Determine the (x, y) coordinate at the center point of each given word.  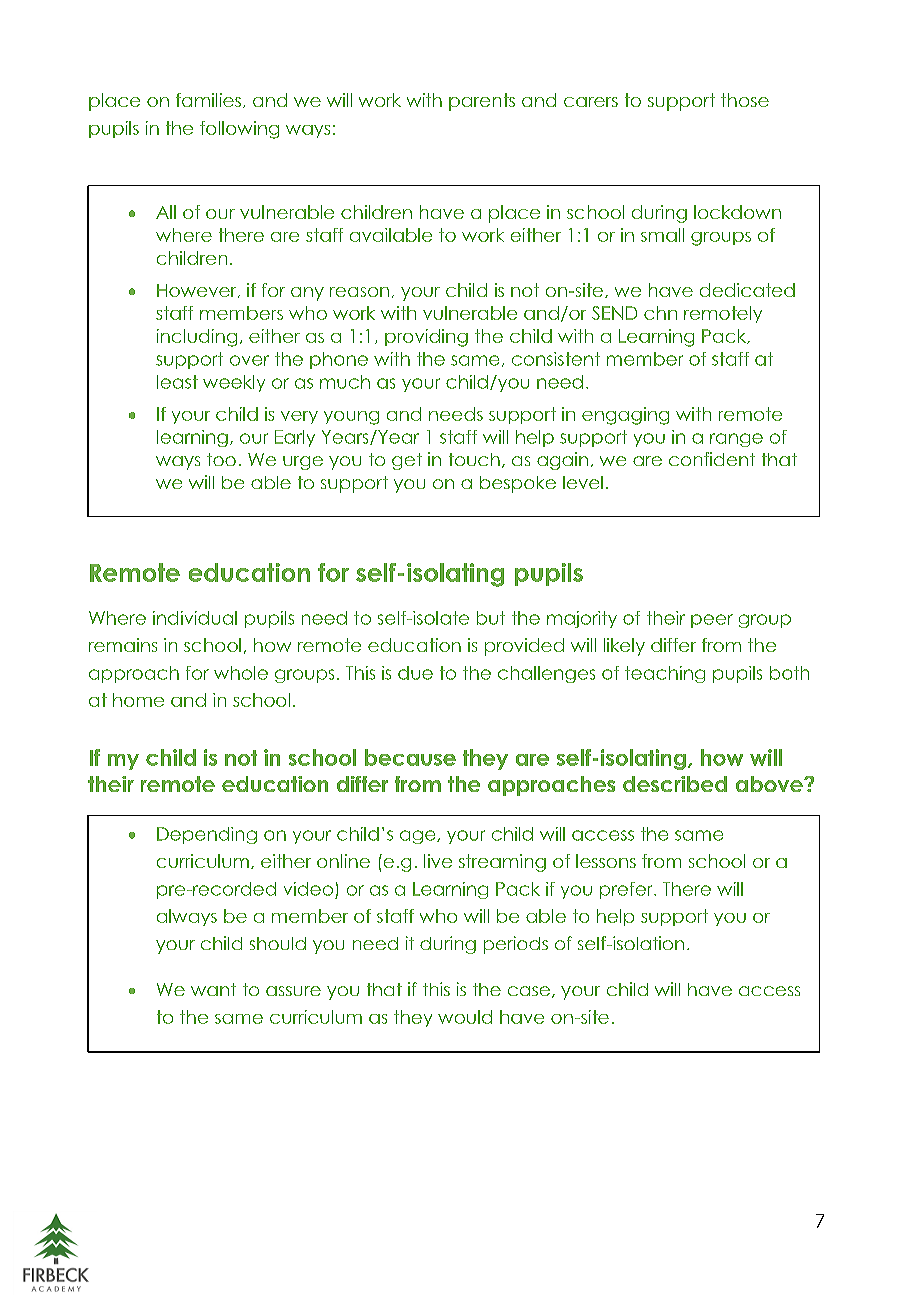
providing (426, 338)
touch (474, 459)
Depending (207, 835)
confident (712, 459)
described (675, 784)
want (213, 989)
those (745, 100)
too (221, 459)
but (491, 618)
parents (482, 102)
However (198, 291)
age (419, 837)
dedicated (747, 290)
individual (195, 618)
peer (712, 621)
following (239, 130)
